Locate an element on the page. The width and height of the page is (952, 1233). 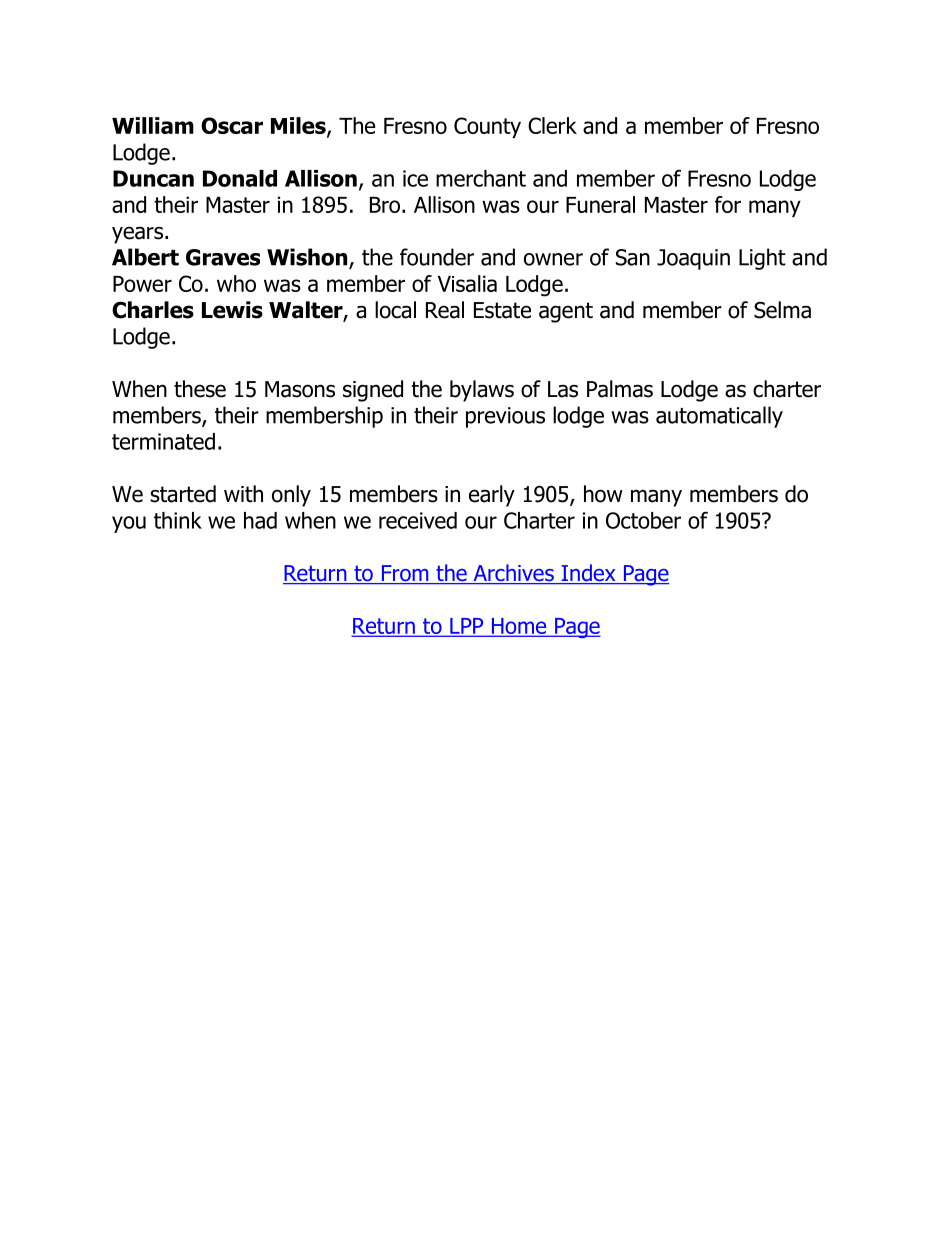
Clerk is located at coordinates (552, 125).
